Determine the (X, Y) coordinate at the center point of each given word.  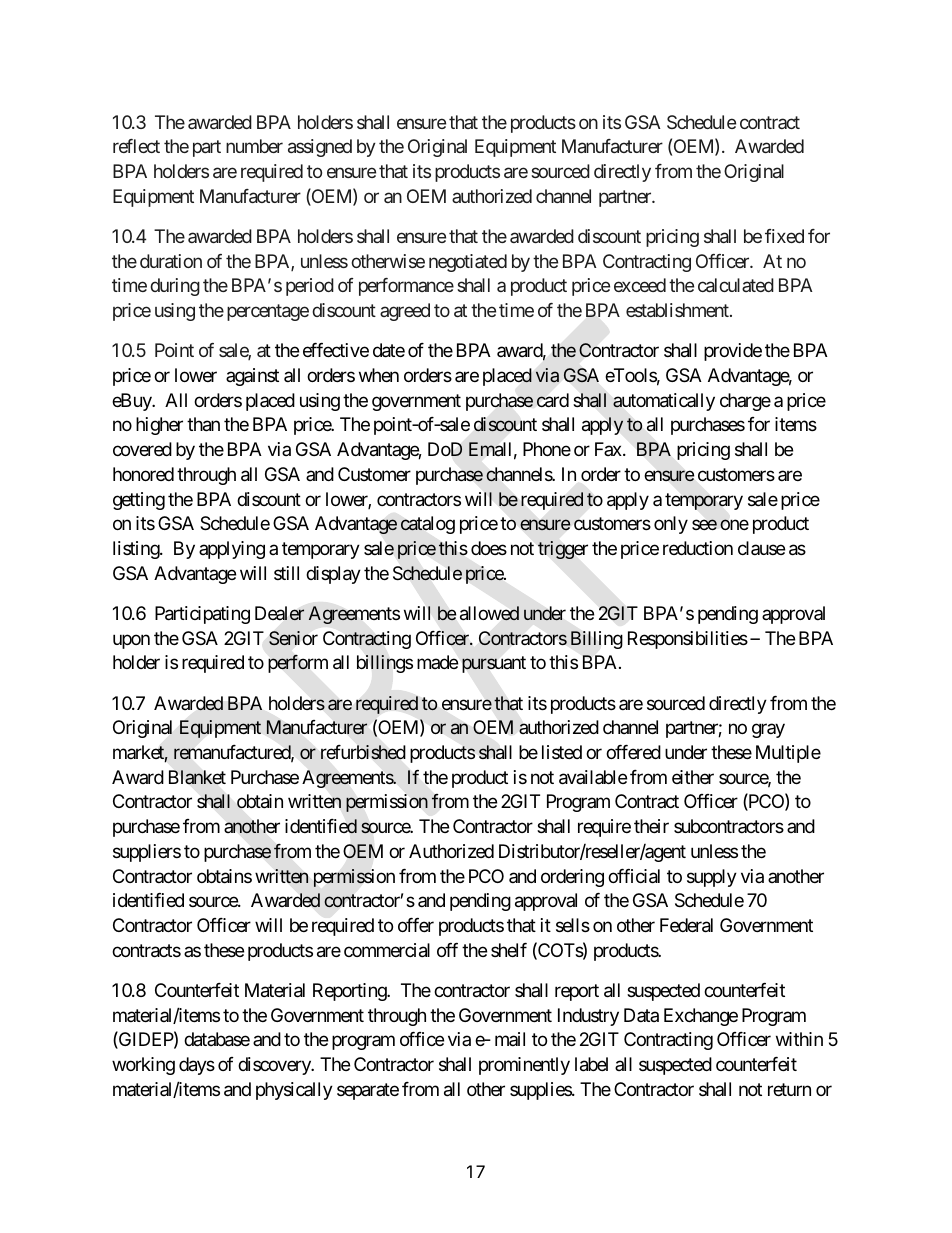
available (593, 777)
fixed (784, 236)
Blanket (197, 777)
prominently (524, 1066)
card (553, 400)
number (254, 146)
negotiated (468, 263)
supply (712, 878)
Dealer (280, 613)
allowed (489, 613)
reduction (698, 548)
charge (745, 402)
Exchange (701, 1017)
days (197, 1066)
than (203, 424)
